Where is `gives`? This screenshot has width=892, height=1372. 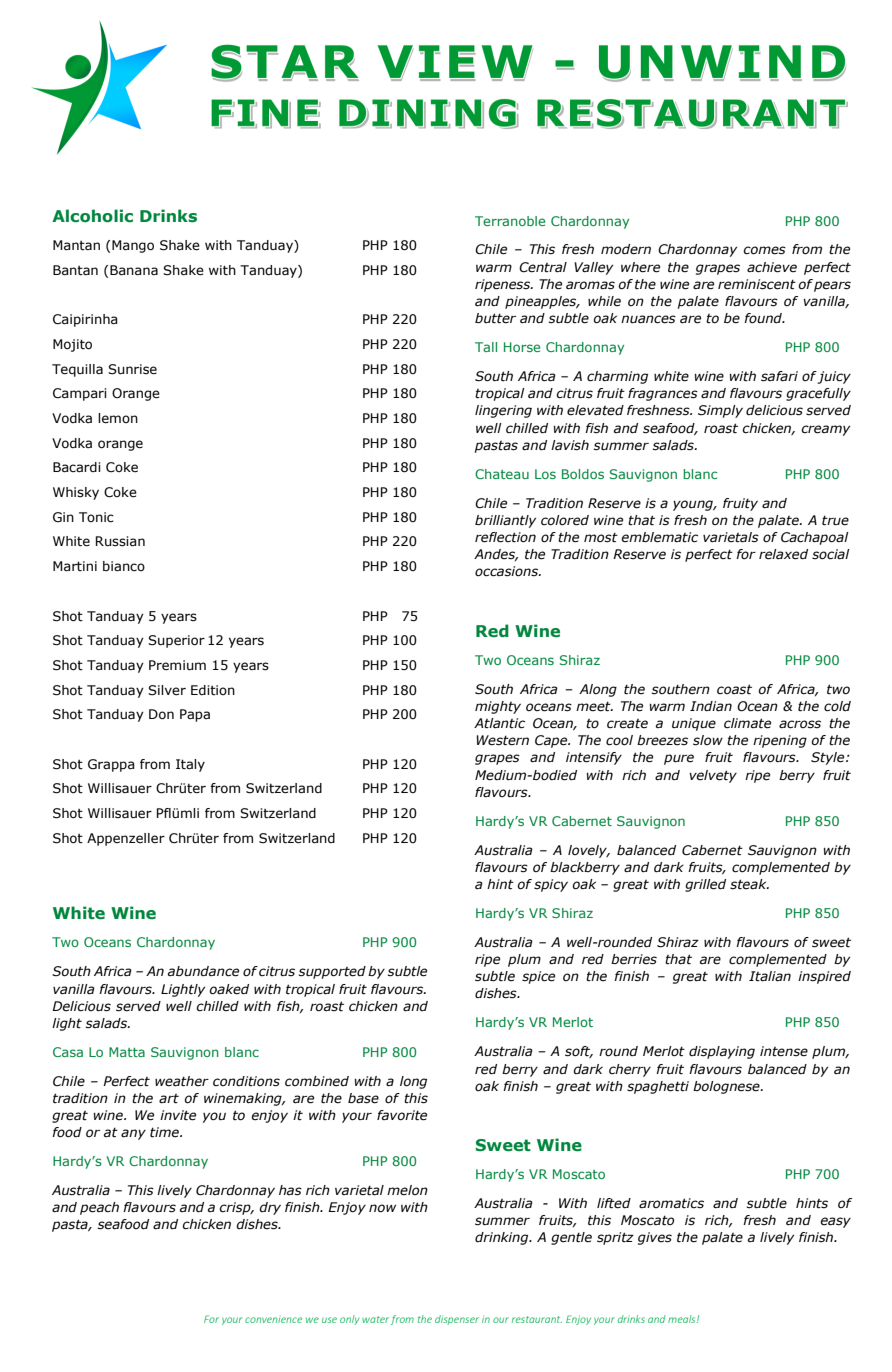
gives is located at coordinates (655, 1238).
